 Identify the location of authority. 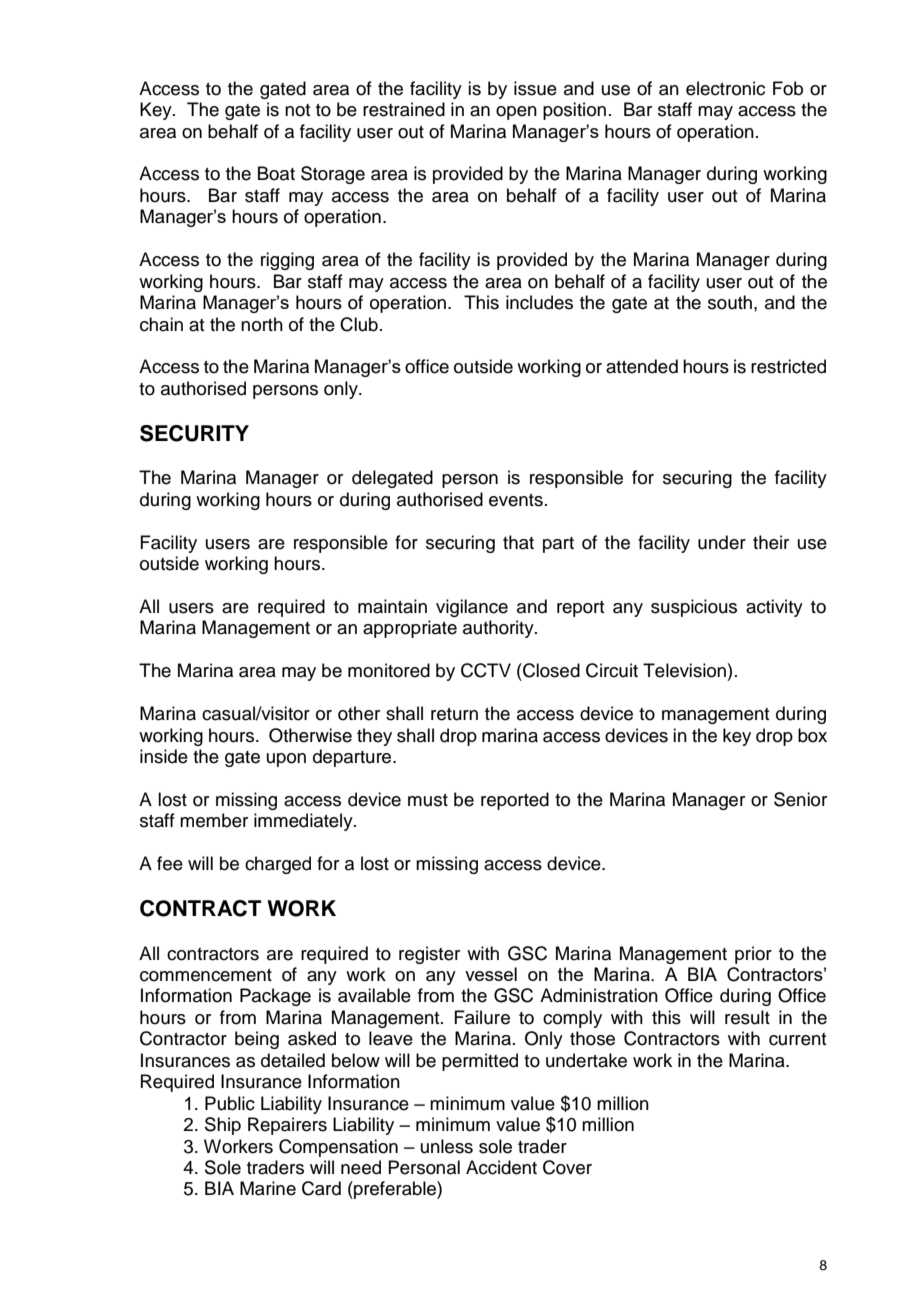
(499, 629).
